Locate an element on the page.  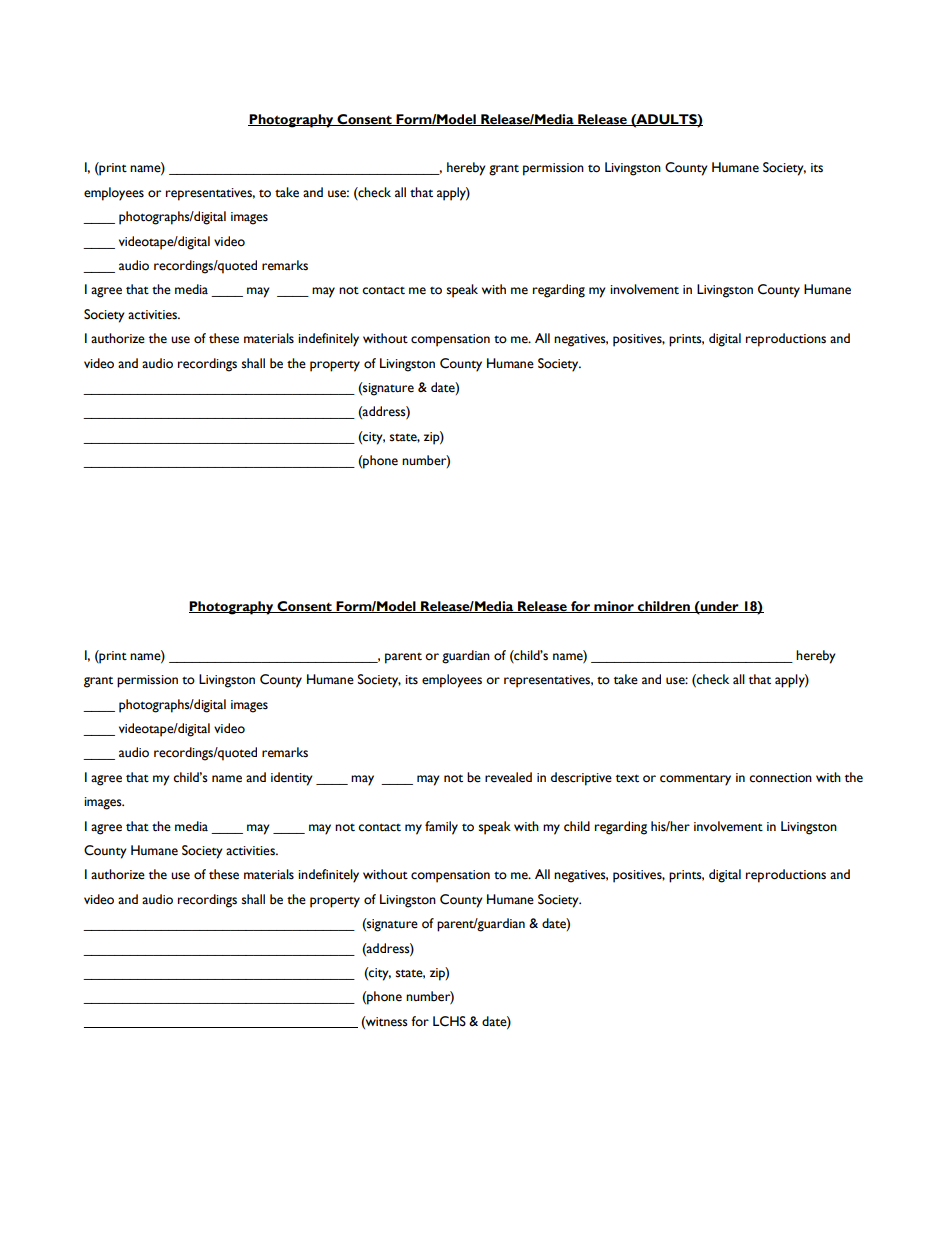
text is located at coordinates (627, 778).
